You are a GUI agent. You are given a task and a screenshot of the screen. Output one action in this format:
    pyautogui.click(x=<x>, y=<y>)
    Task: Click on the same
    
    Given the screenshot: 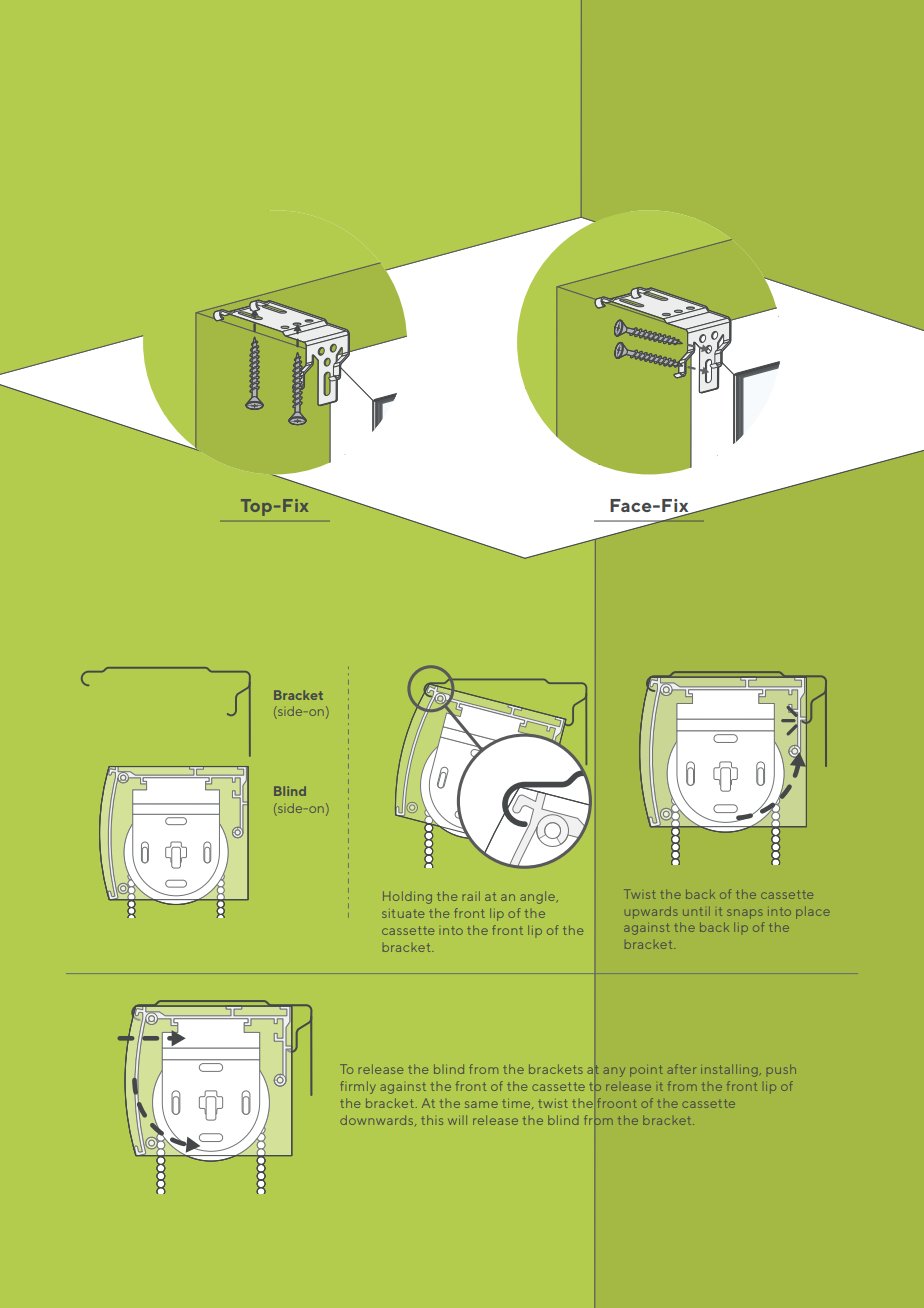 What is the action you would take?
    pyautogui.click(x=481, y=1104)
